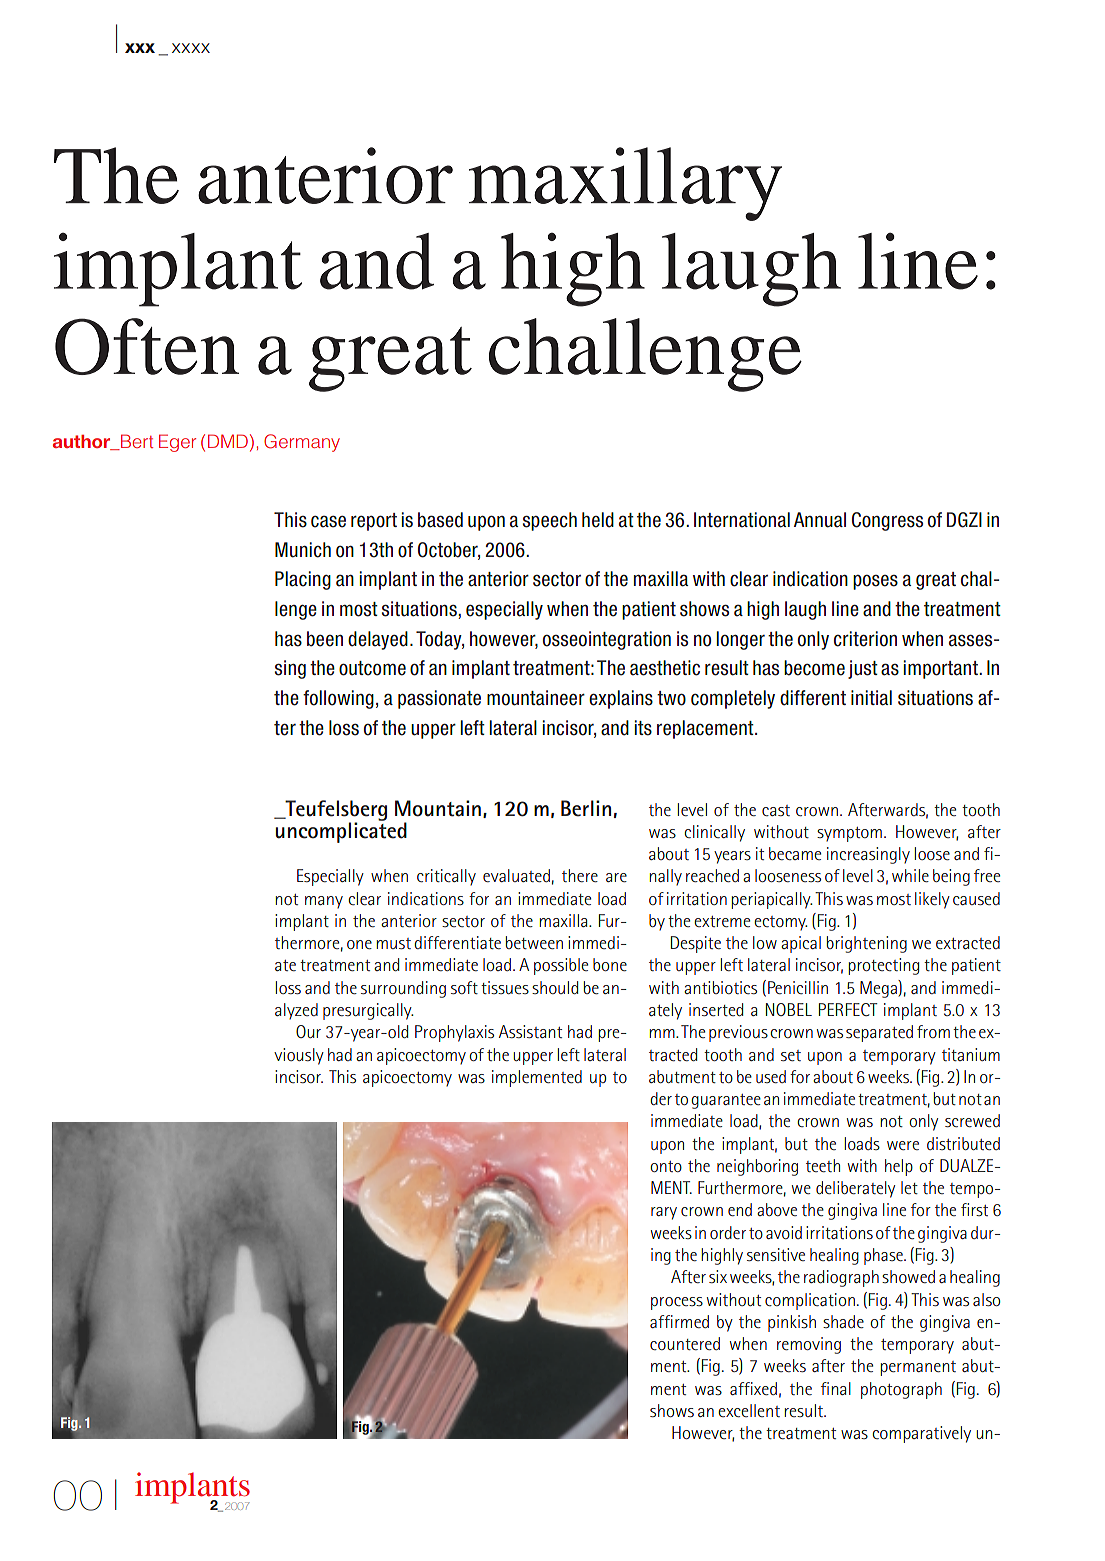 This screenshot has width=1105, height=1561. I want to click on Congress, so click(887, 521).
